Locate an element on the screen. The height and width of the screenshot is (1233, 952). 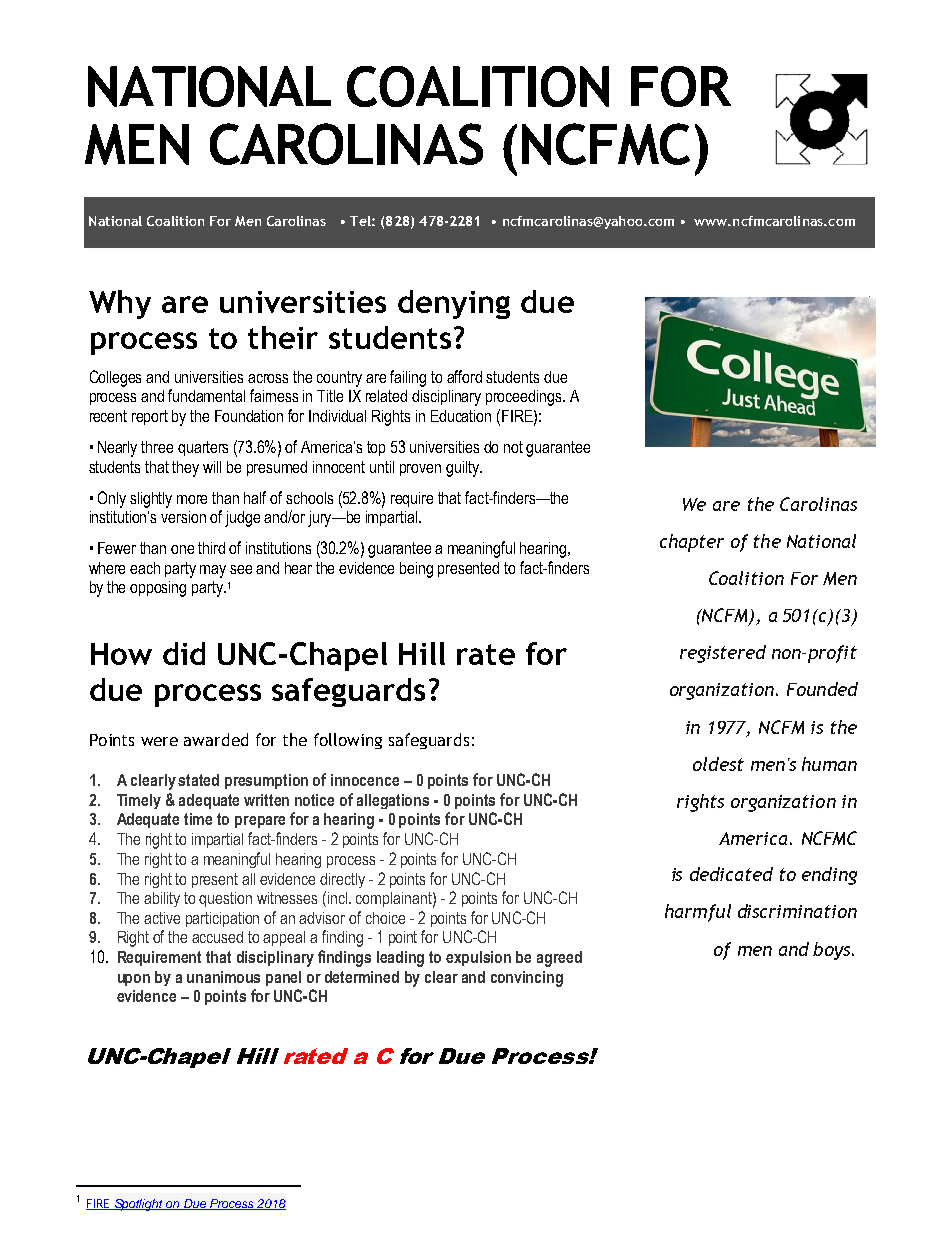
denying is located at coordinates (454, 304).
